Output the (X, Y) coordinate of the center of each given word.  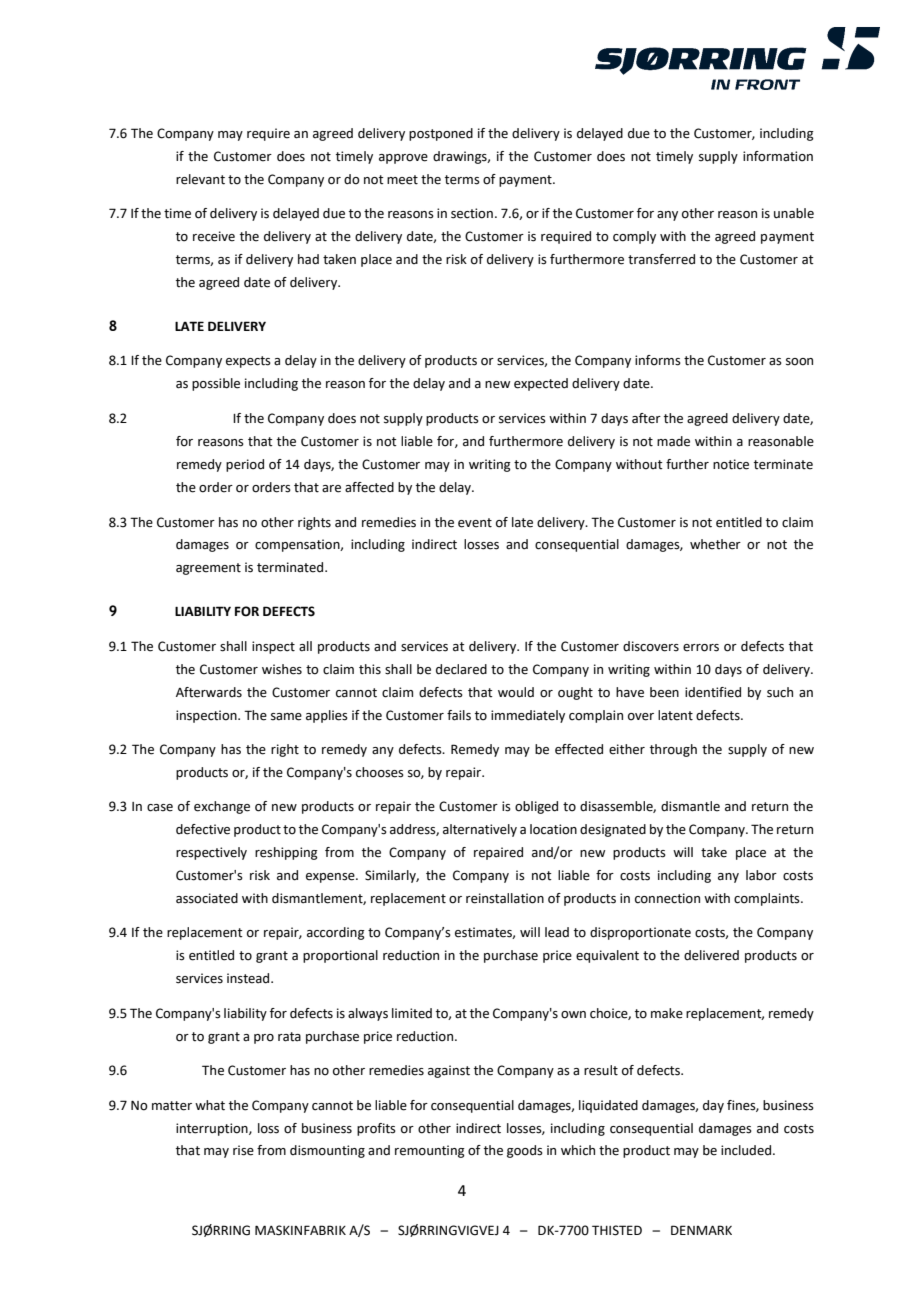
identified (713, 692)
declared (461, 669)
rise (243, 1150)
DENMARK (701, 1230)
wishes (282, 669)
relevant (200, 179)
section (472, 213)
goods (525, 1151)
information (778, 156)
